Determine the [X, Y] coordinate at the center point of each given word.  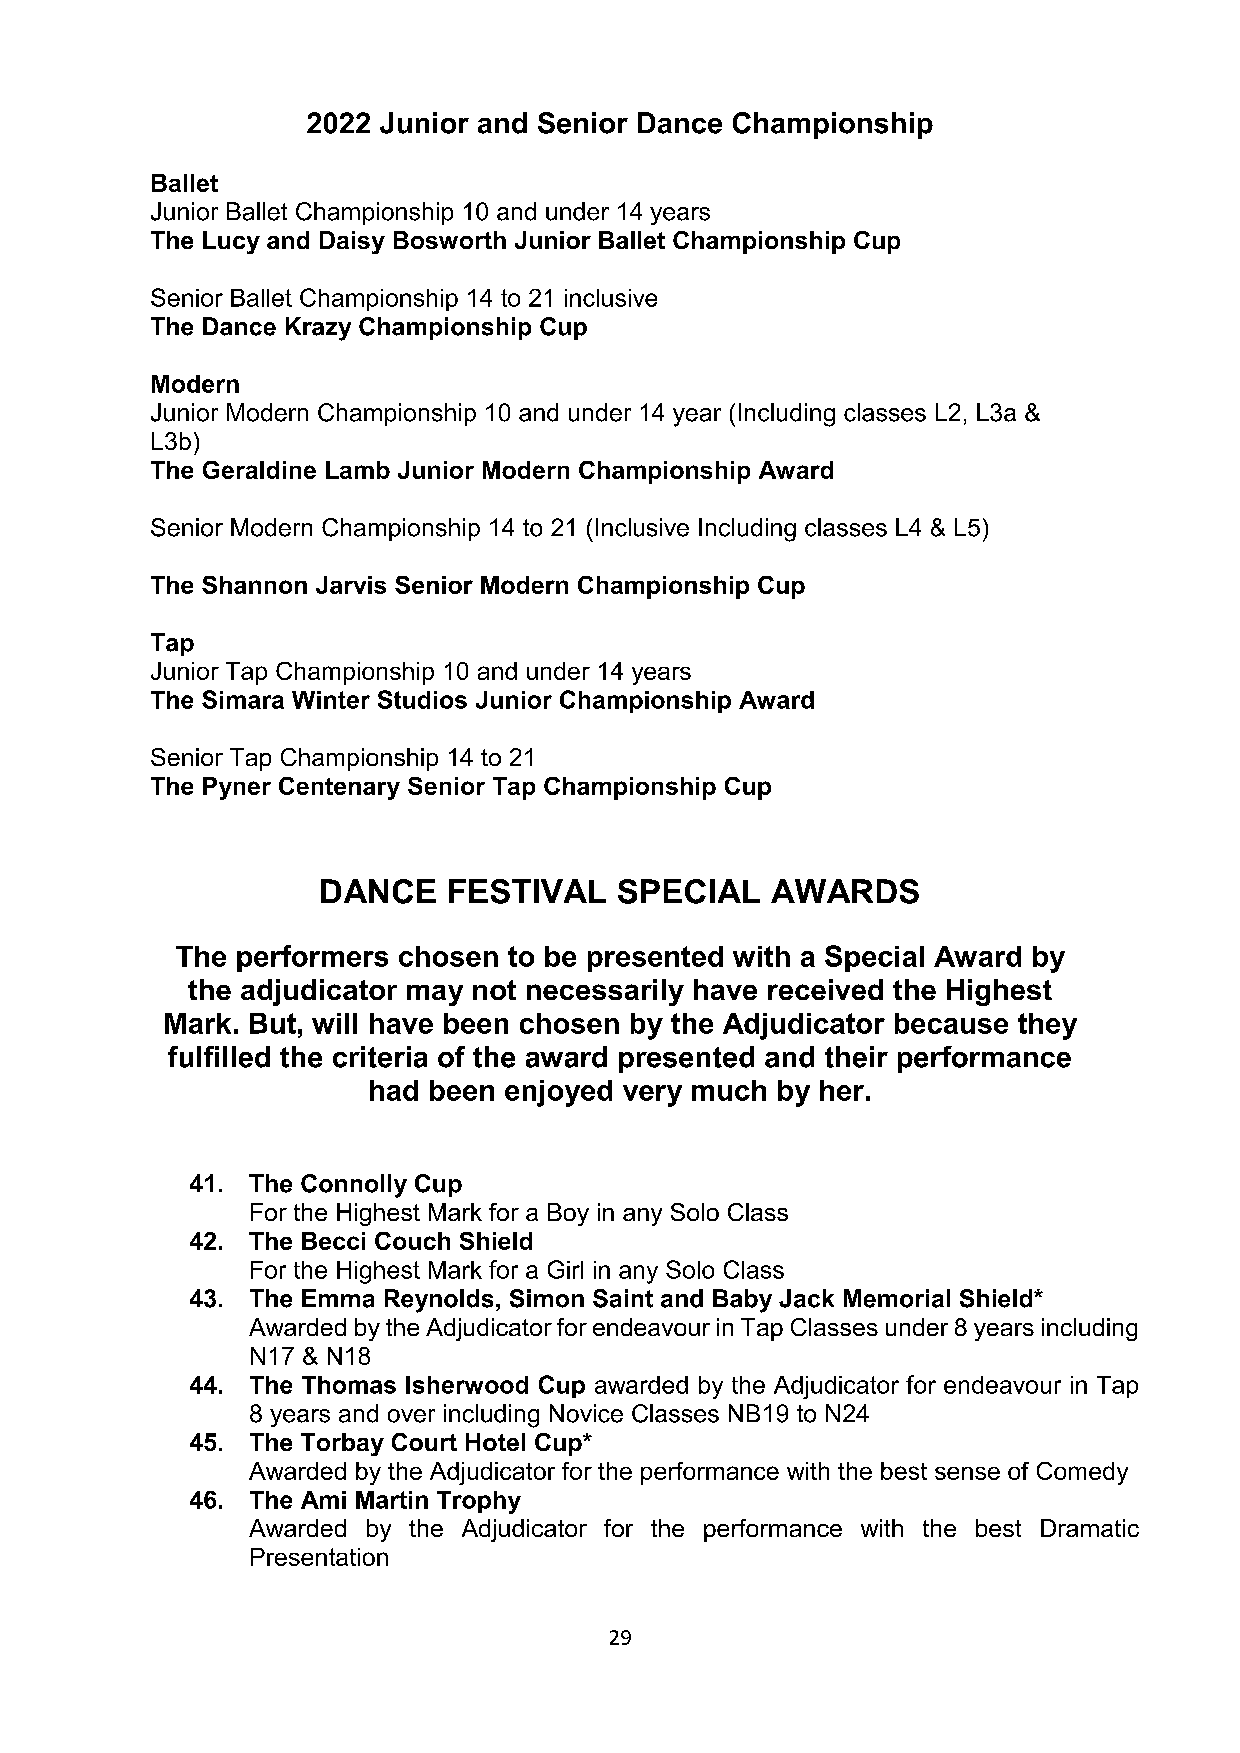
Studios [422, 699]
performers [312, 958]
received [825, 989]
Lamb [358, 470]
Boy [568, 1214]
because [951, 1023]
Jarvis [351, 585]
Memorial [897, 1298]
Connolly [354, 1186]
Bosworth [450, 240]
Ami [323, 1500]
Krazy [318, 329]
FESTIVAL [527, 891]
